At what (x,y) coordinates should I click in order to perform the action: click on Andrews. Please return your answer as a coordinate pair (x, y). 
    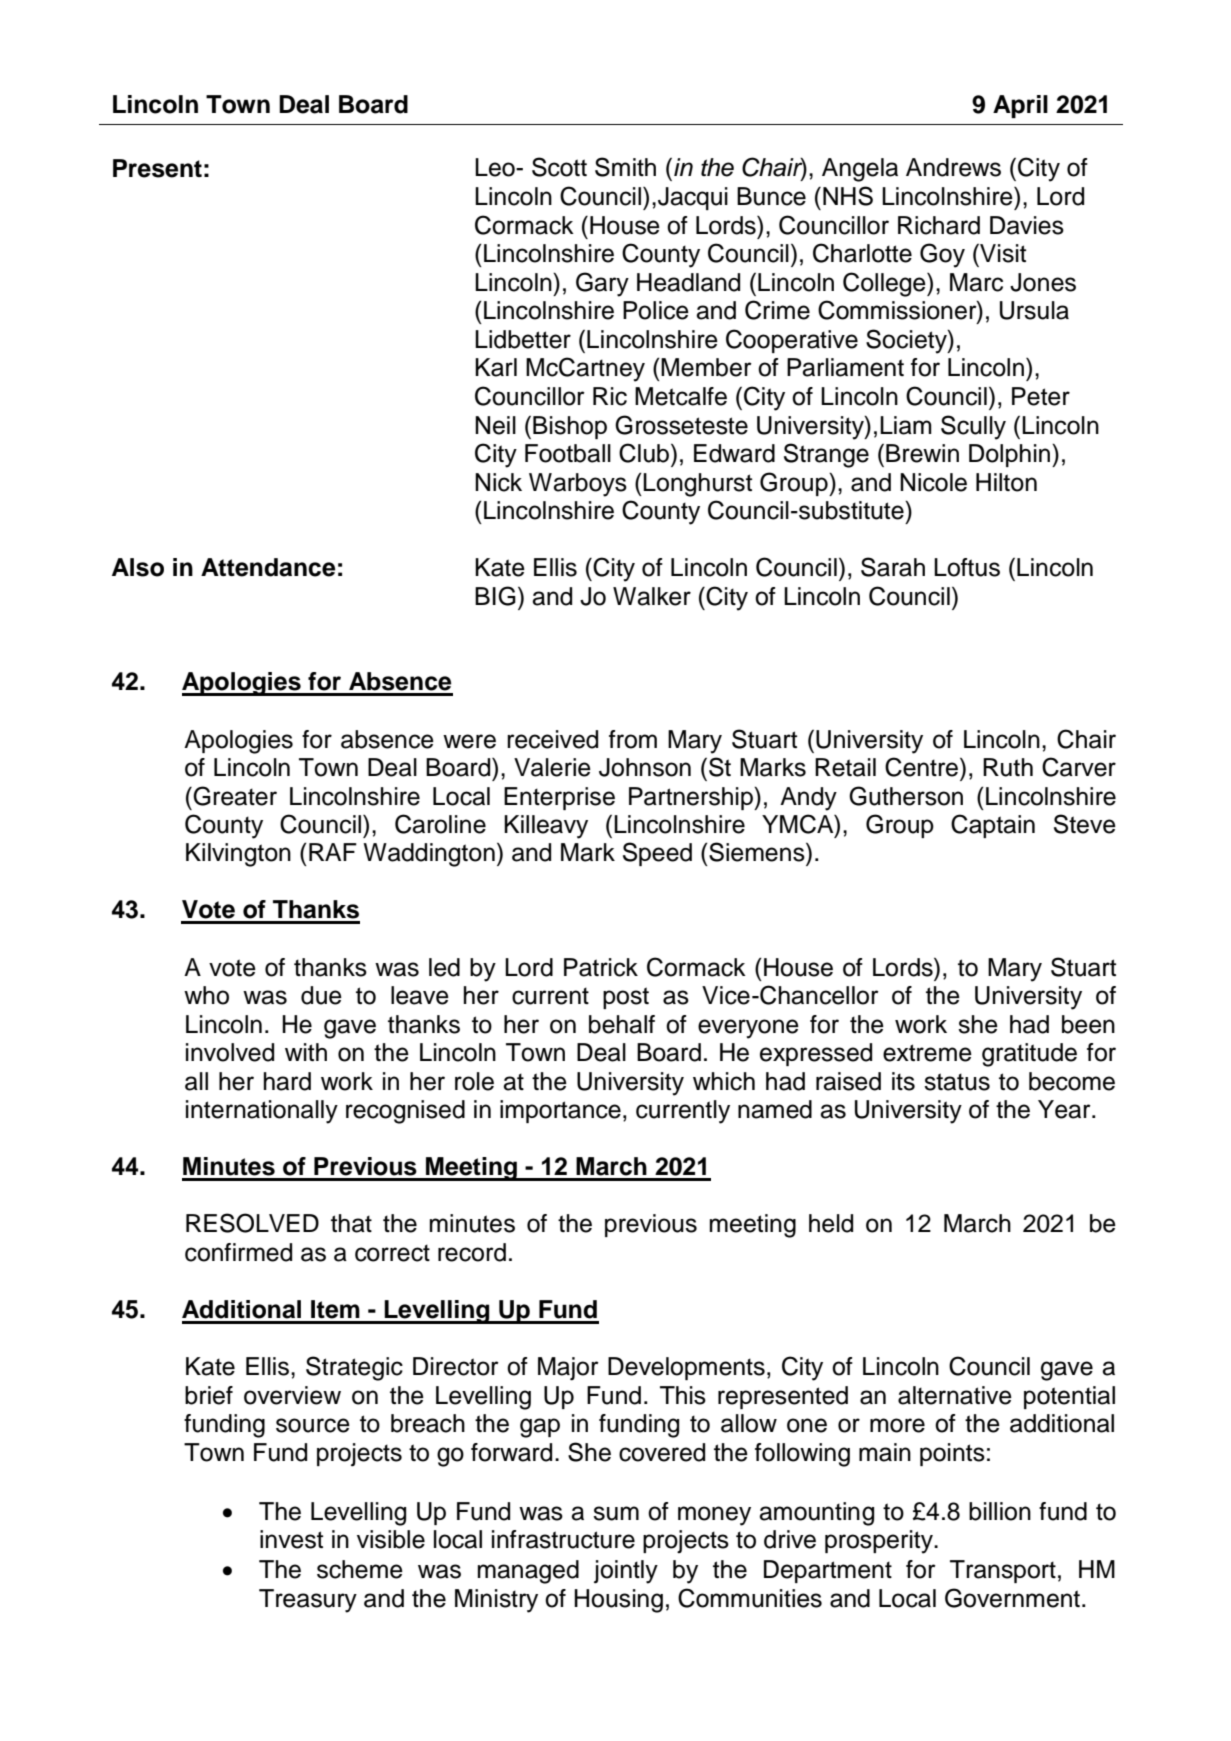
    Looking at the image, I should click on (953, 167).
